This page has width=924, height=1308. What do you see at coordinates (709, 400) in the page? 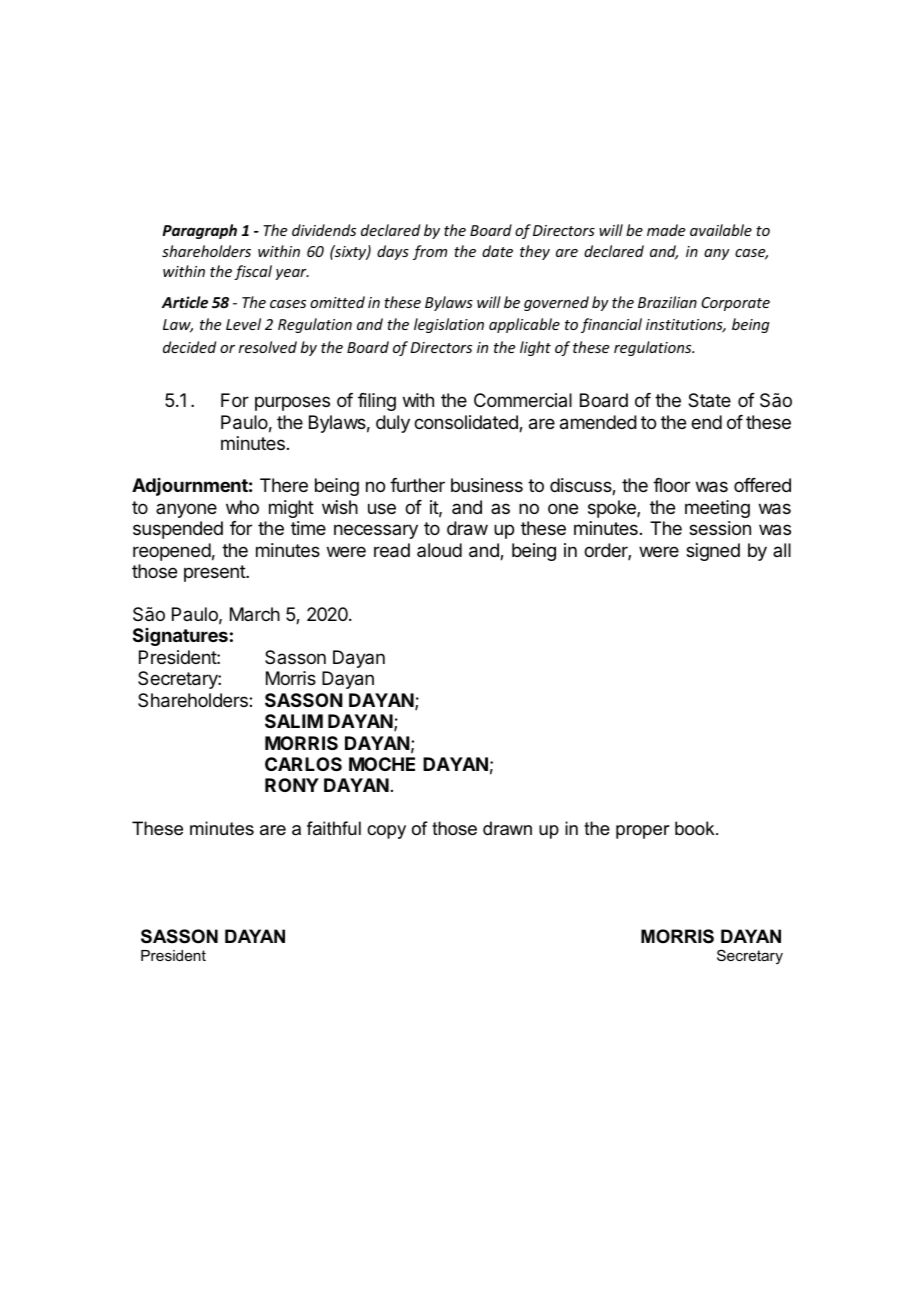
I see `State` at bounding box center [709, 400].
